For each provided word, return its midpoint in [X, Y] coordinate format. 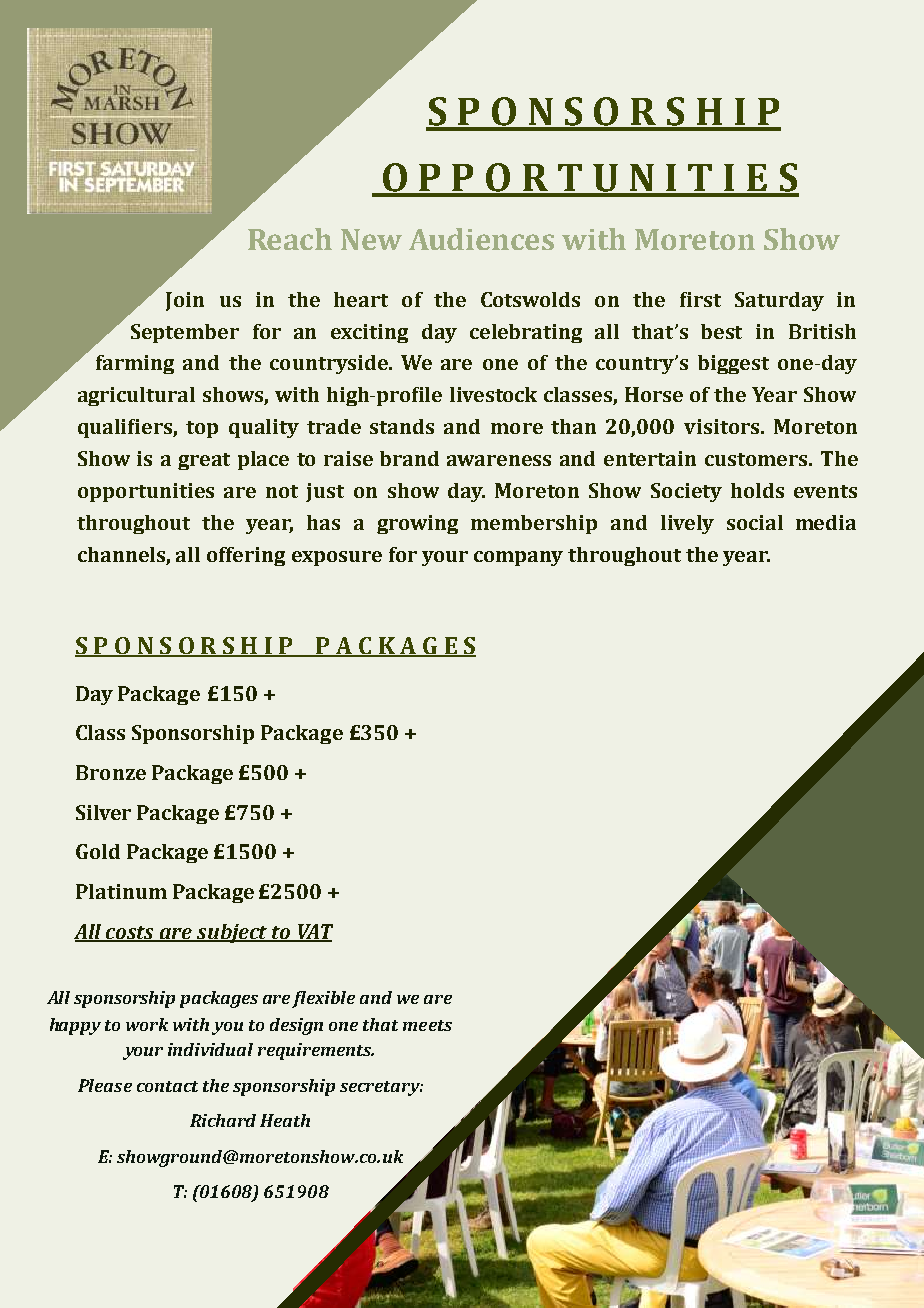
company [518, 558]
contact [167, 1086]
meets [427, 1025]
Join [185, 301]
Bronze [111, 772]
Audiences [481, 239]
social [755, 522]
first [700, 299]
